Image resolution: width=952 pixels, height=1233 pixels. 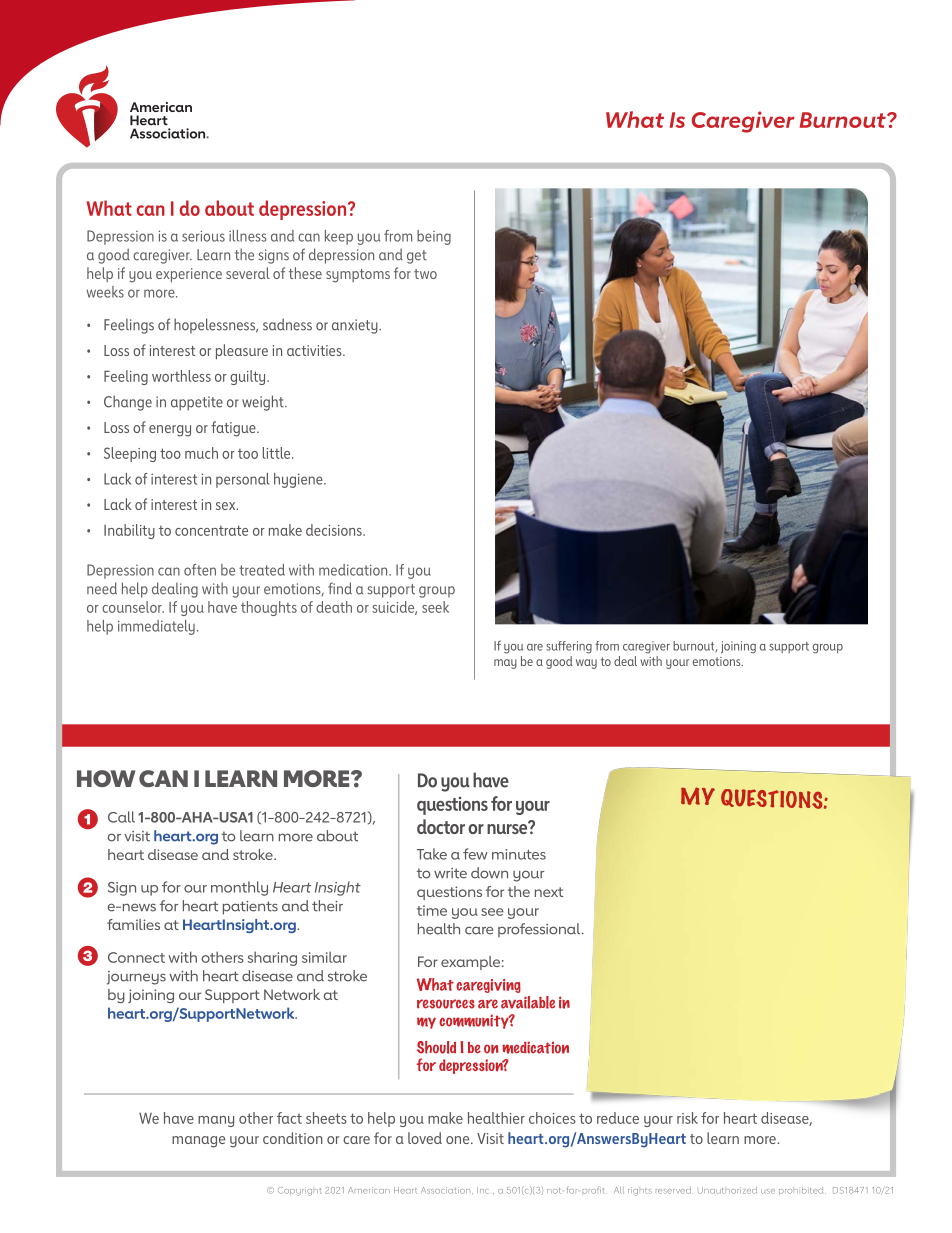 I want to click on experience, so click(x=189, y=275).
